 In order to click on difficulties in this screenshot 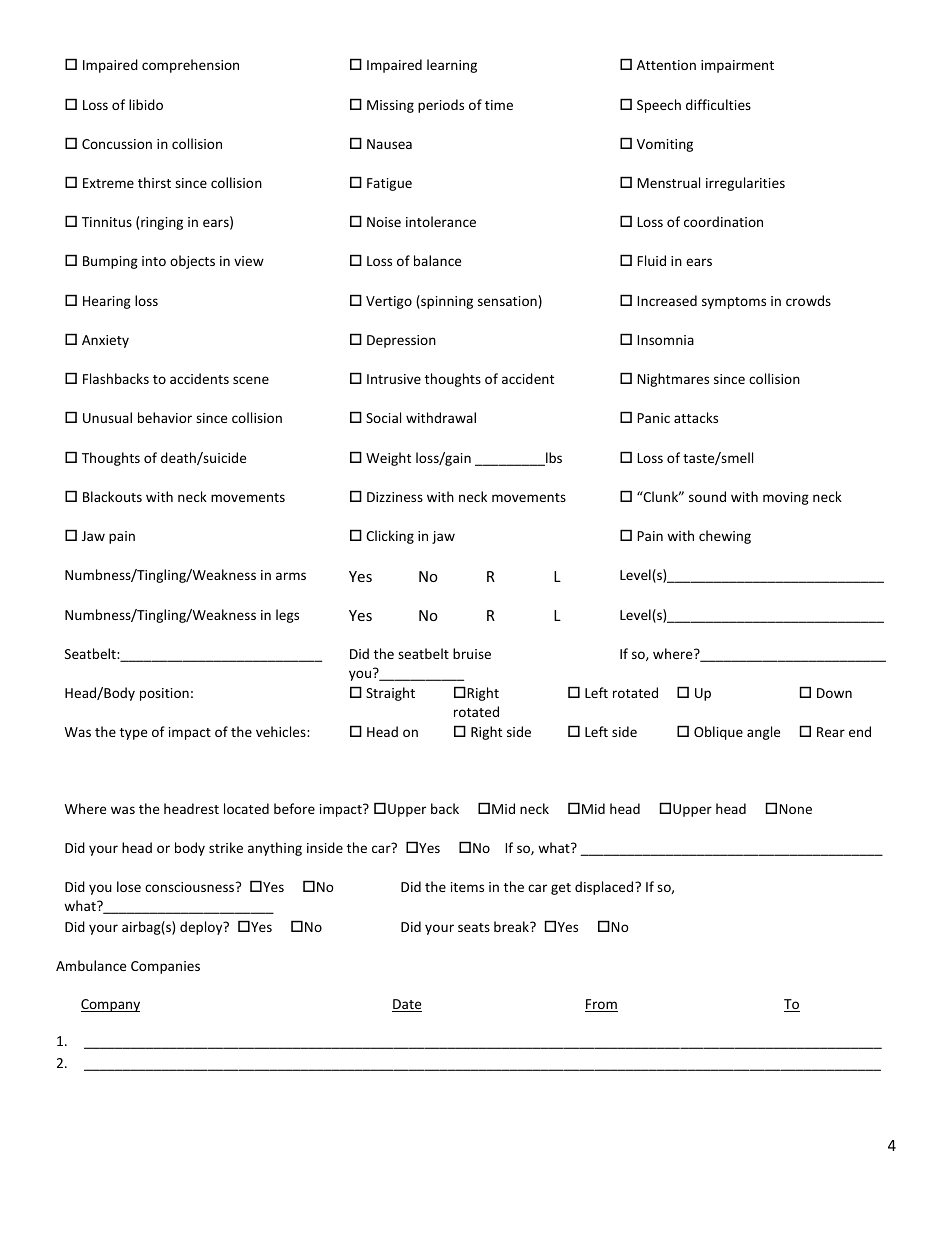, I will do `click(718, 104)`.
